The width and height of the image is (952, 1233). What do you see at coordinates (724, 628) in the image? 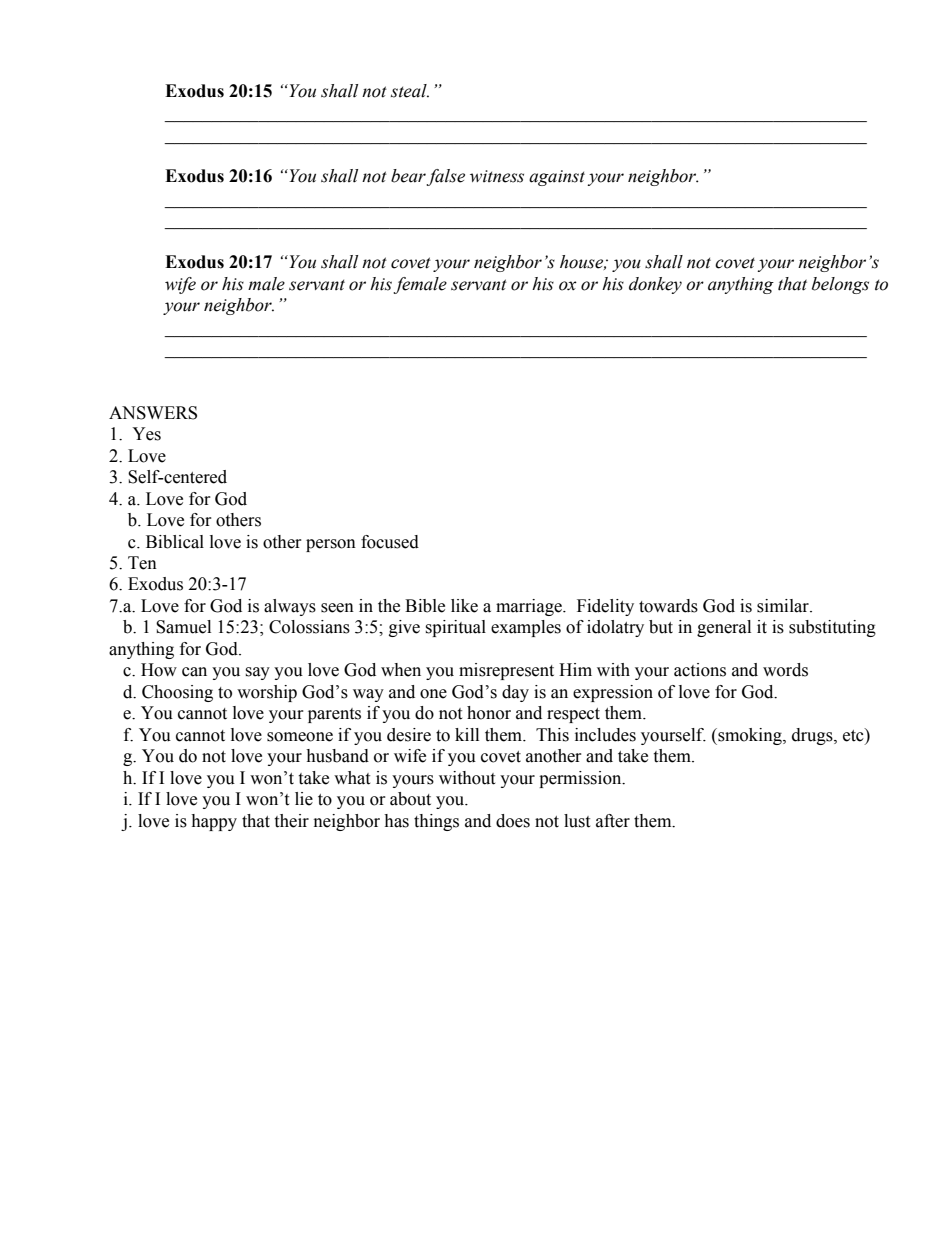
I see `general` at bounding box center [724, 628].
